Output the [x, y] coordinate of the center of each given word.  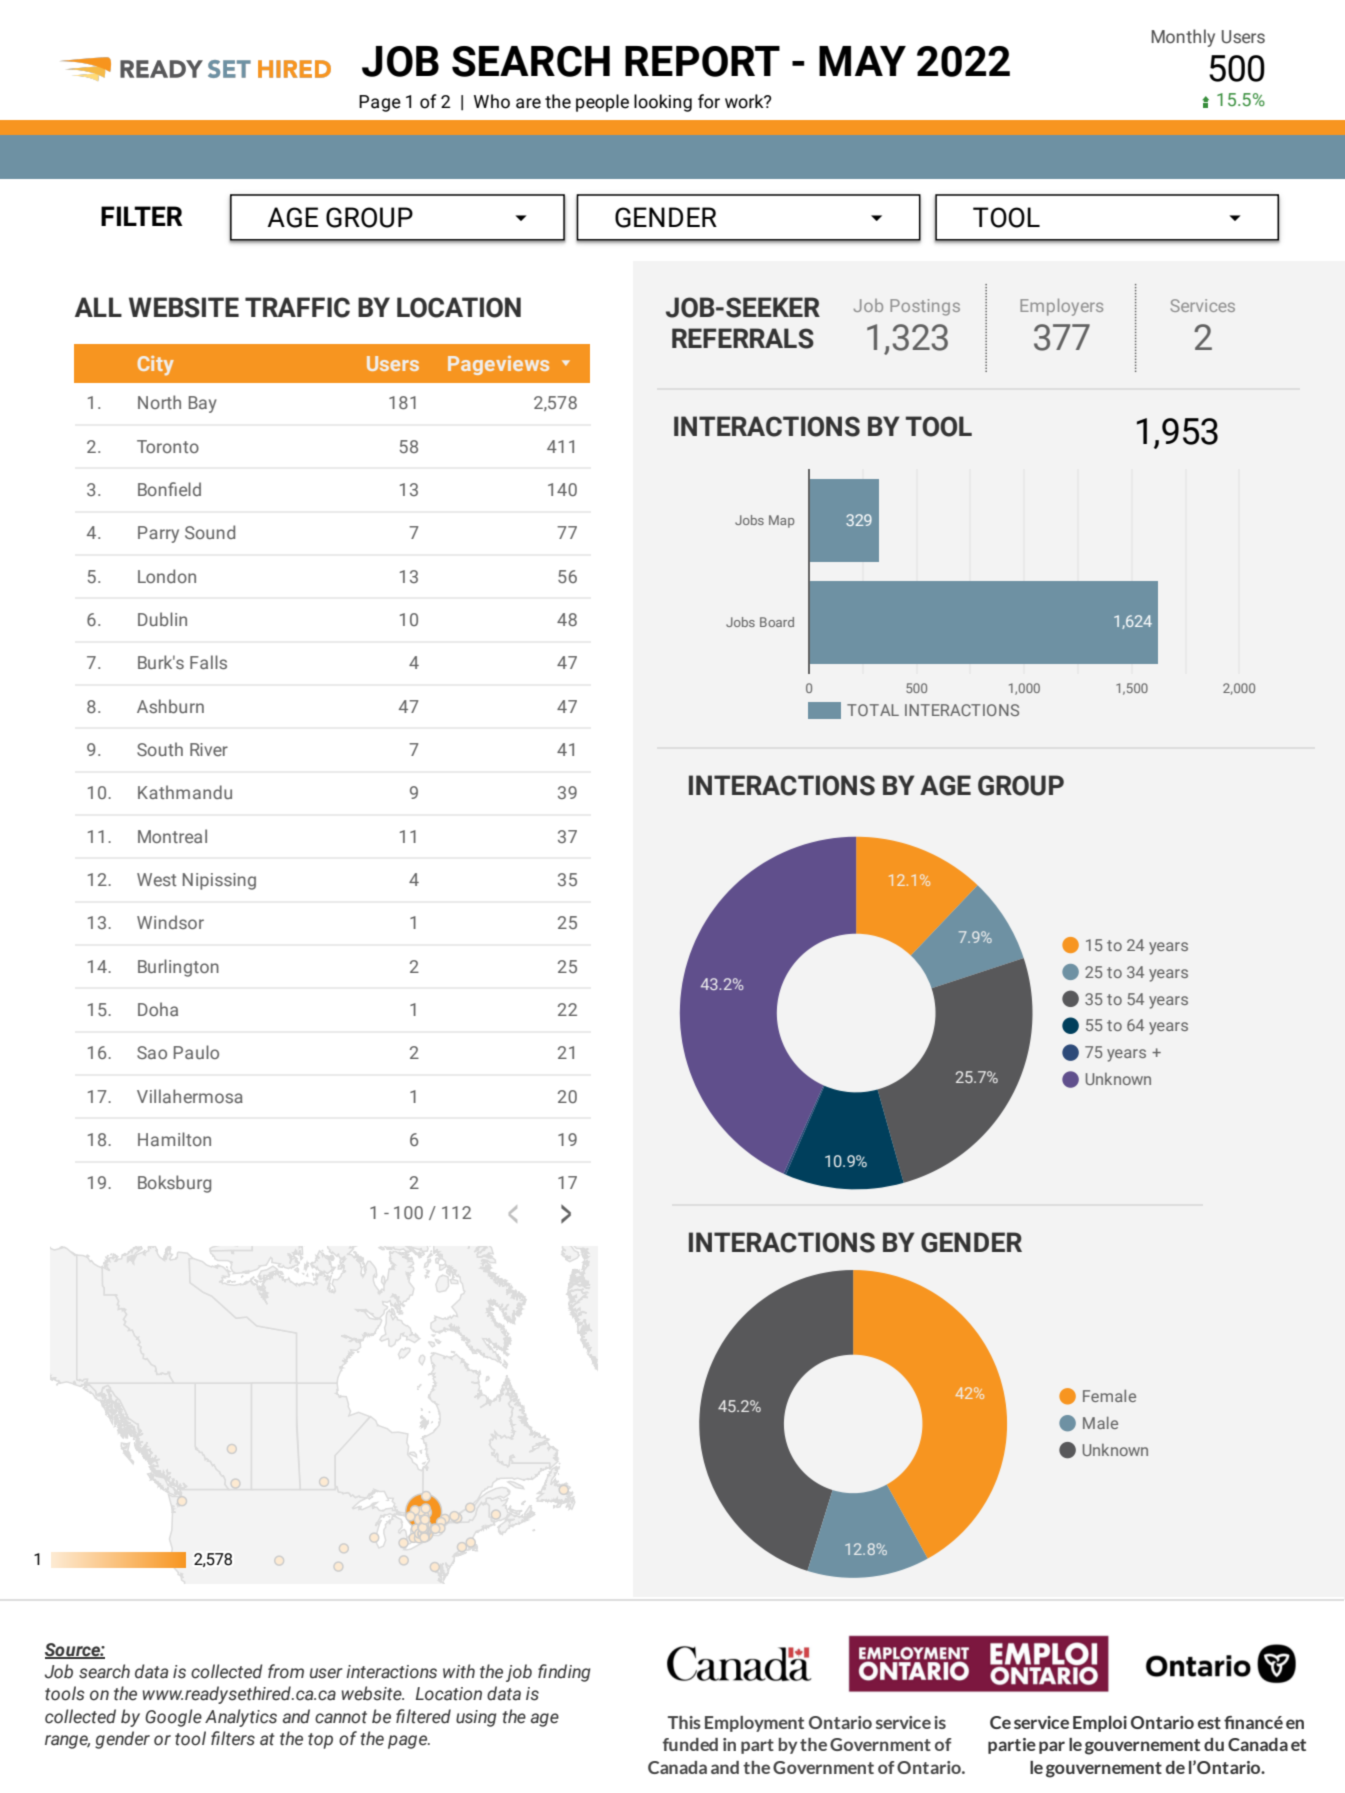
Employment [754, 1724]
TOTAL [873, 710]
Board [777, 622]
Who [492, 101]
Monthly [1183, 38]
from [286, 1671]
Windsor [170, 922]
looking [663, 103]
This [684, 1722]
